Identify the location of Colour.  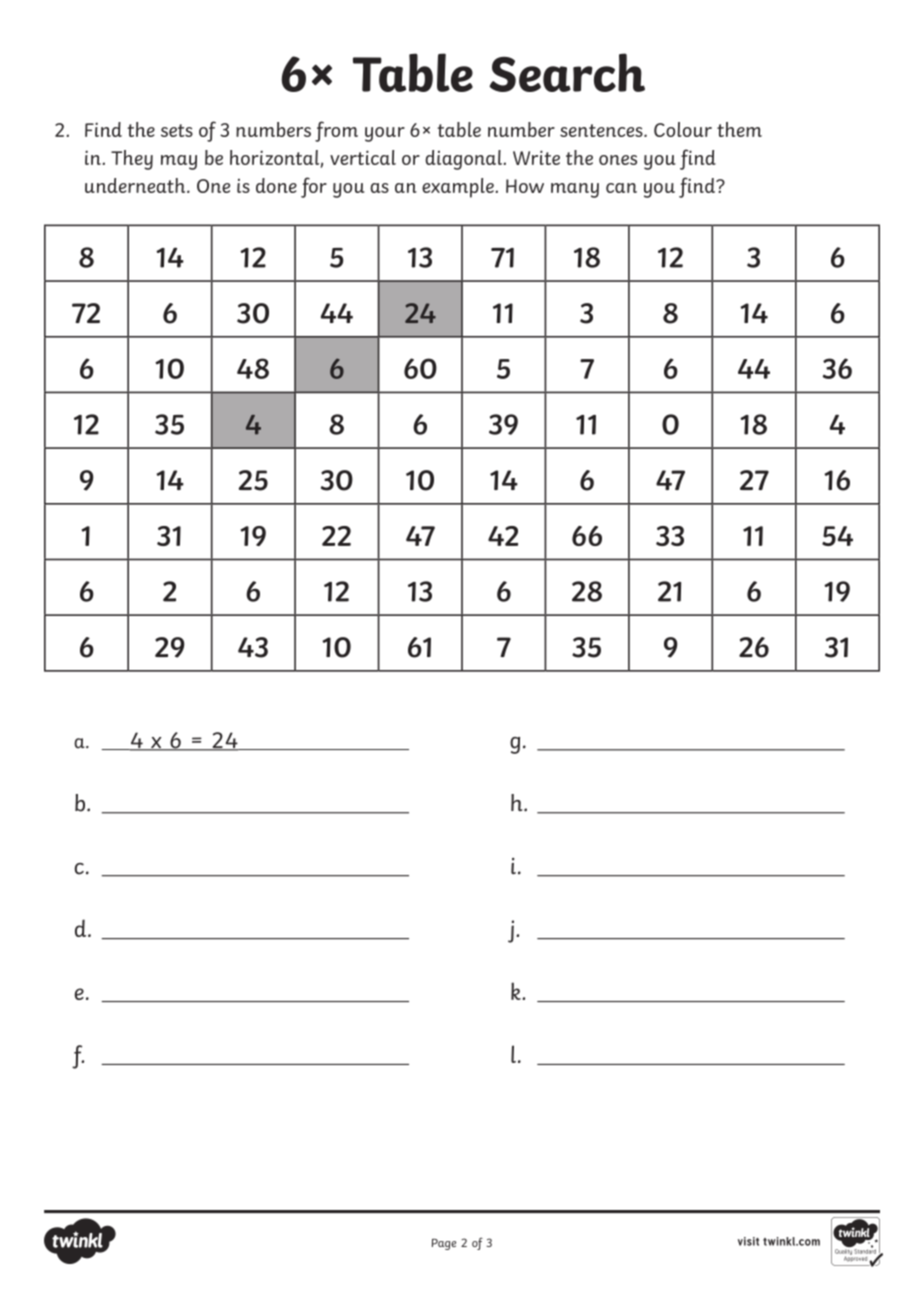
(683, 129).
